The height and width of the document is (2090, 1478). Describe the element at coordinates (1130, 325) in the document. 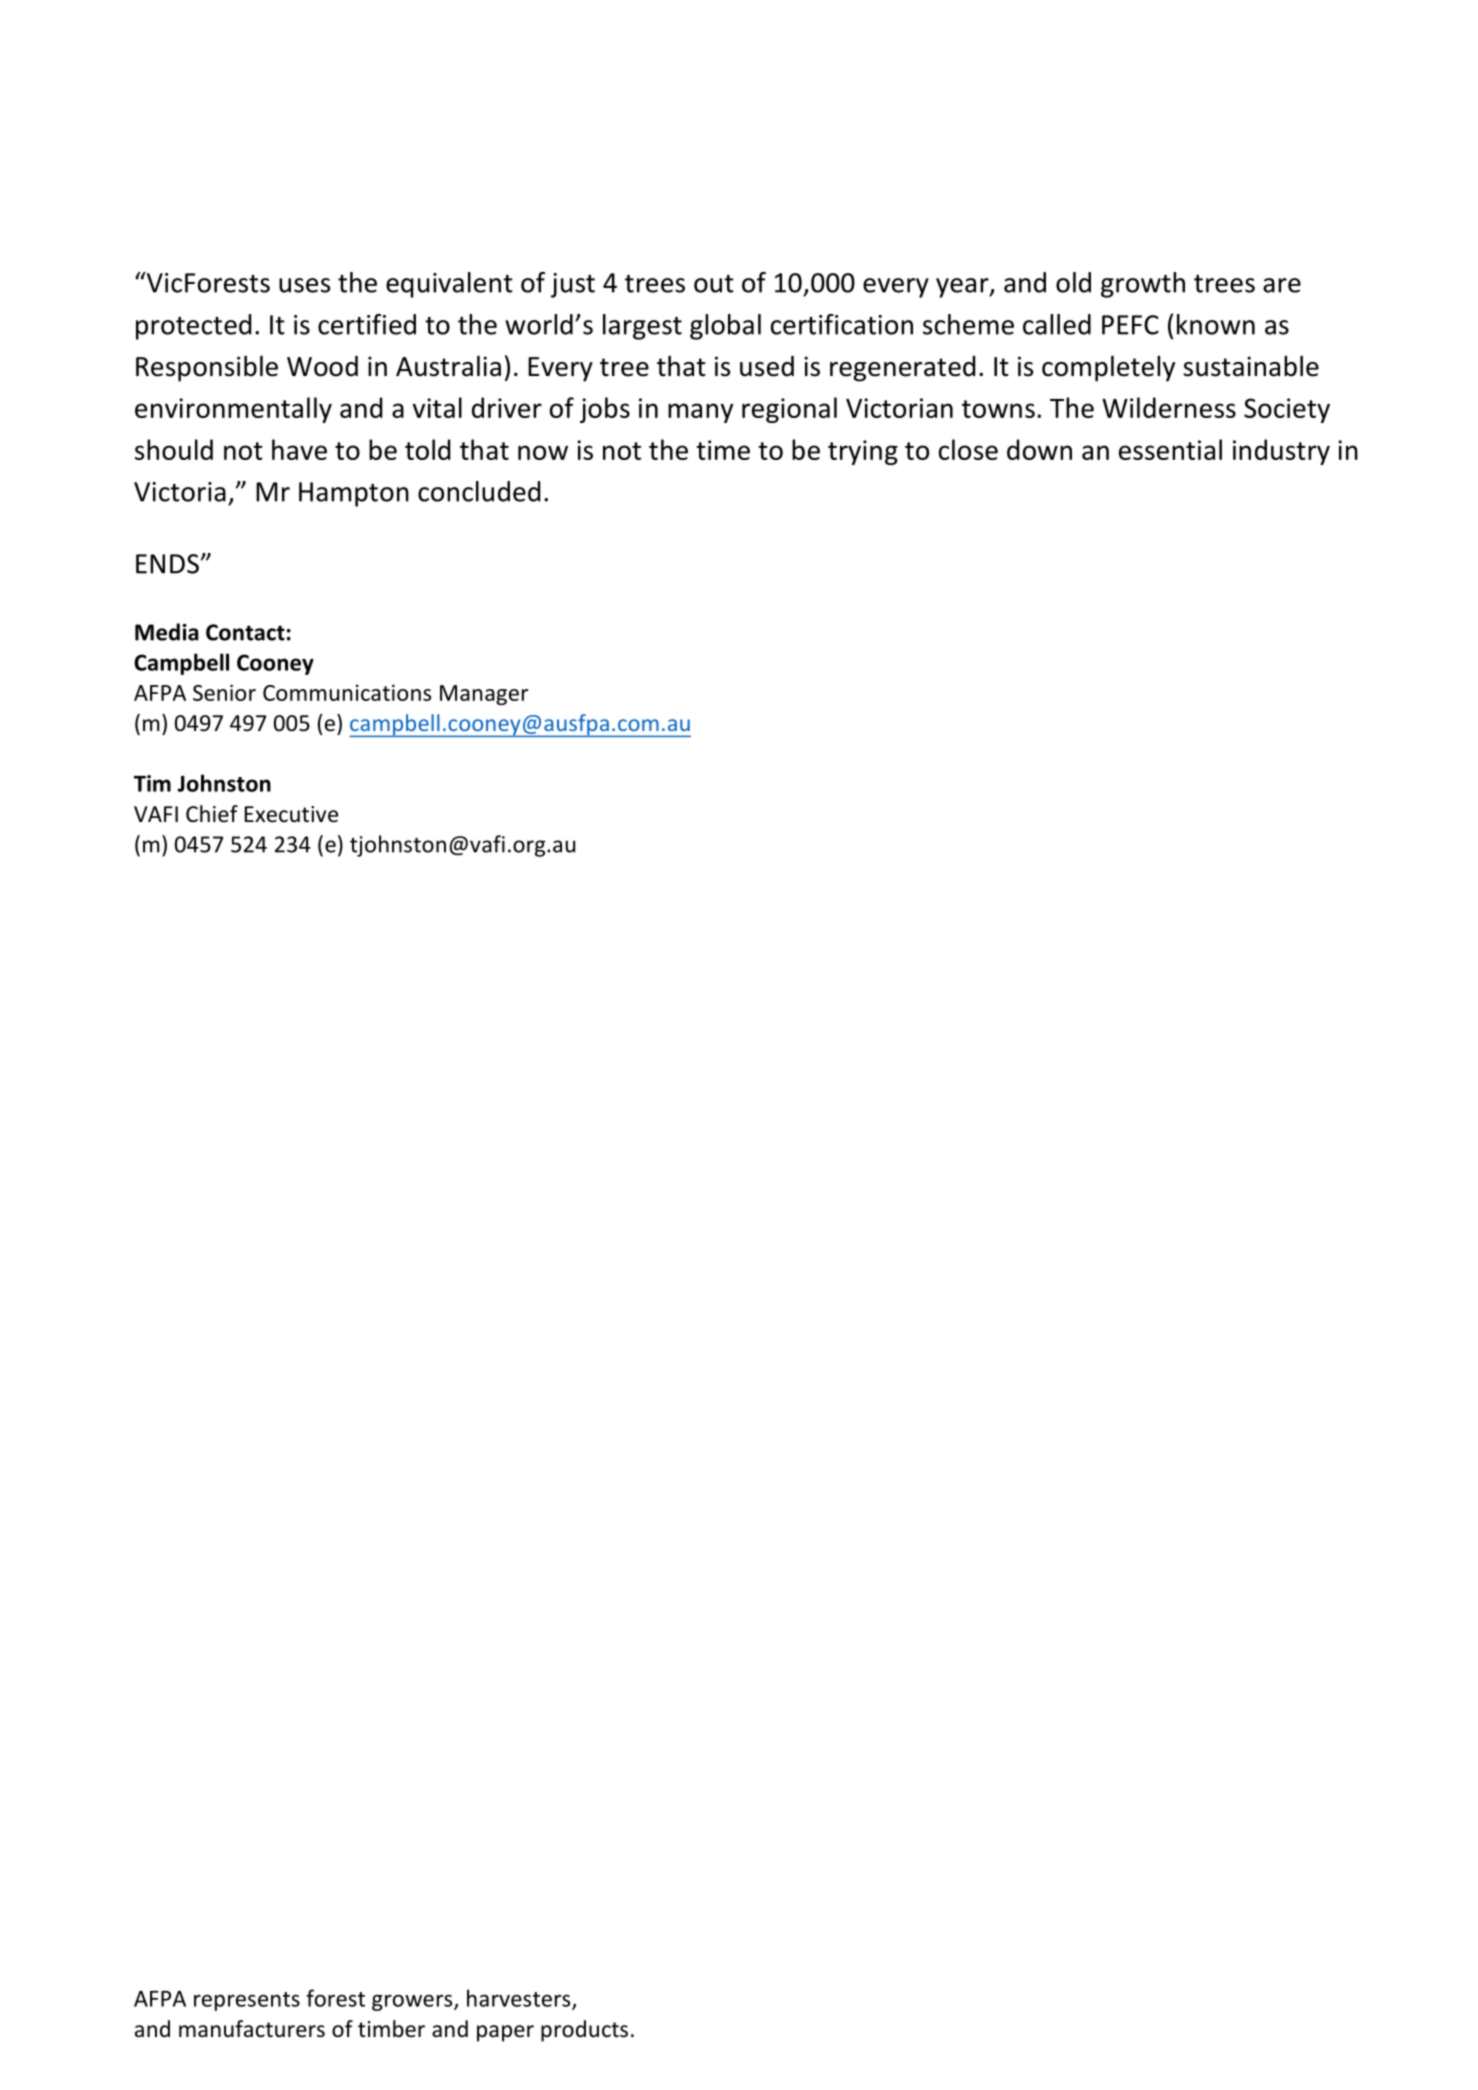

I see `PEFC` at that location.
